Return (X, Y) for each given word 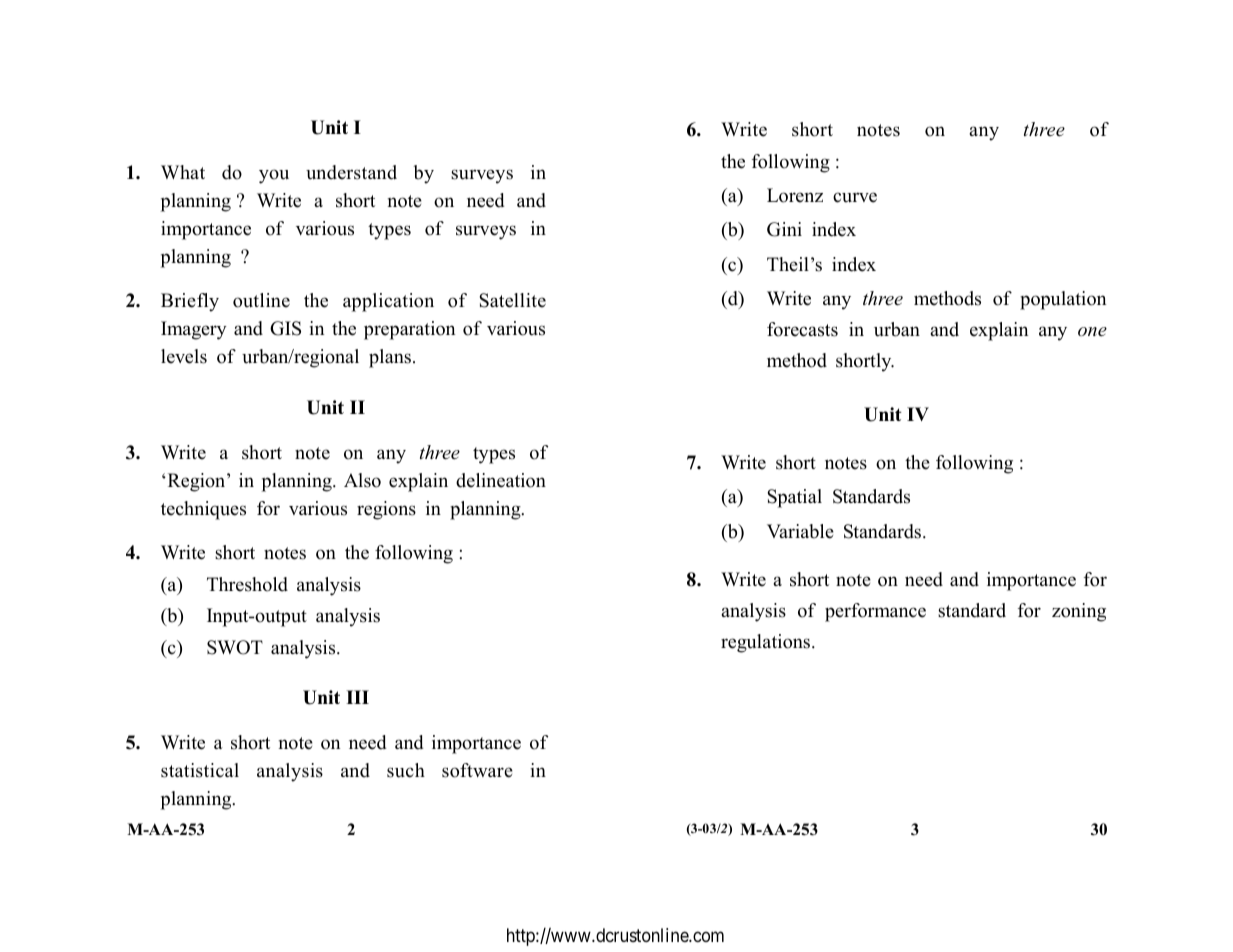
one (1092, 332)
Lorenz (795, 195)
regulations (767, 643)
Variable (800, 531)
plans (391, 358)
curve (855, 197)
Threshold (247, 584)
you (274, 176)
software (477, 770)
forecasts (802, 329)
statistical (200, 770)
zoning (1079, 612)
